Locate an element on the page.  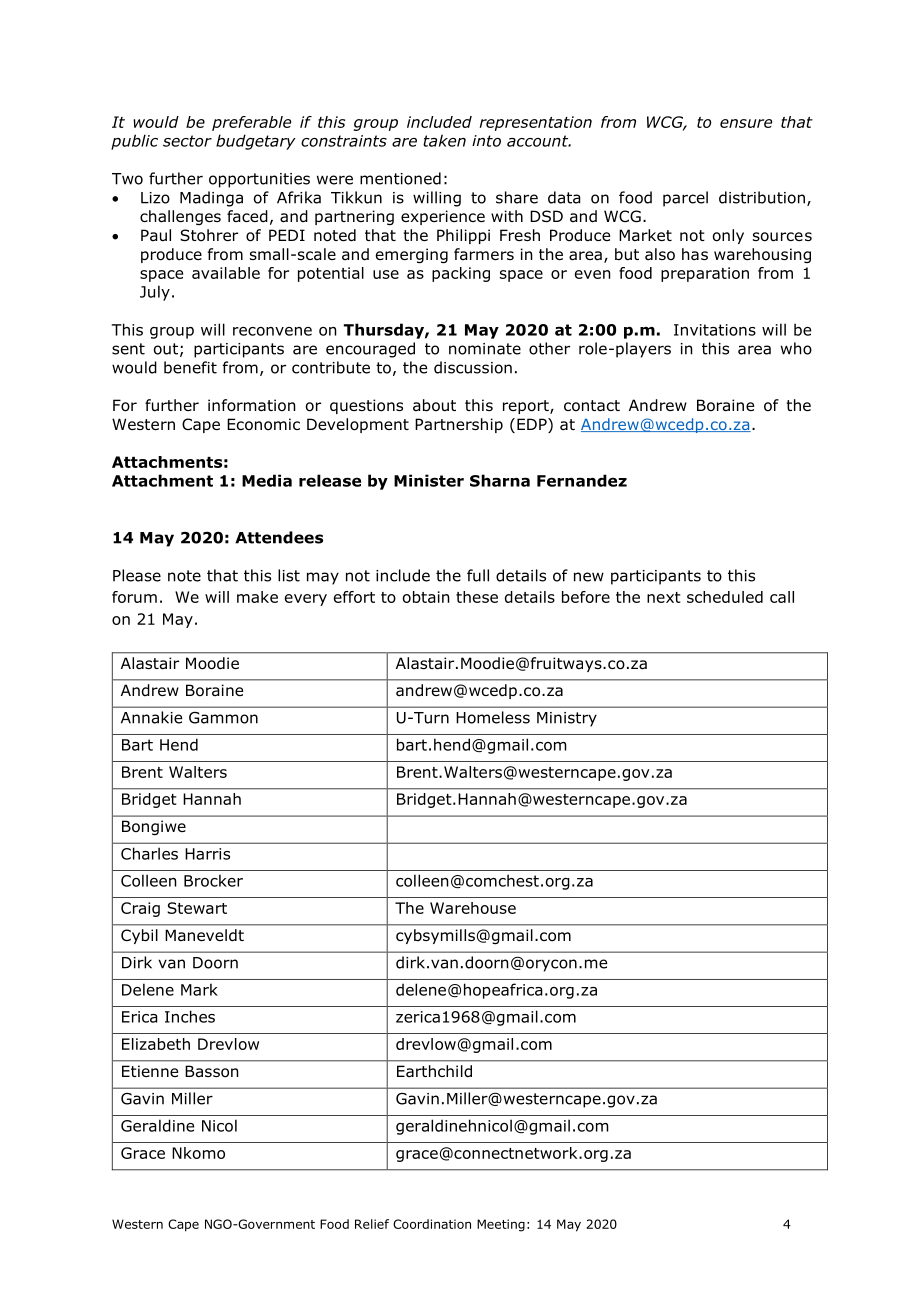
scheduled is located at coordinates (725, 597).
